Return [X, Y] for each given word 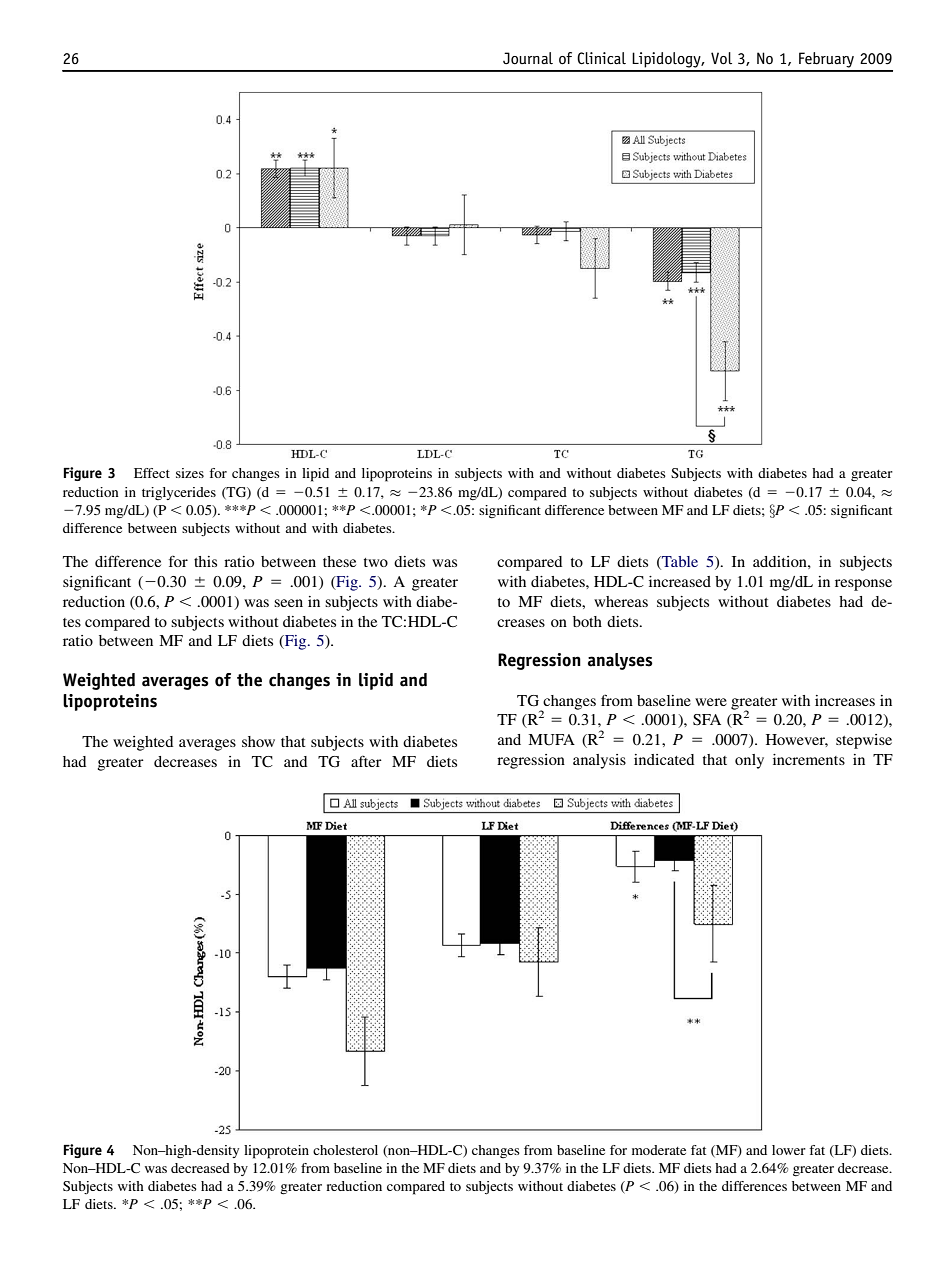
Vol [721, 58]
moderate [659, 1150]
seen [288, 603]
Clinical [601, 58]
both [587, 621]
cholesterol [345, 1150]
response [863, 585]
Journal [528, 58]
